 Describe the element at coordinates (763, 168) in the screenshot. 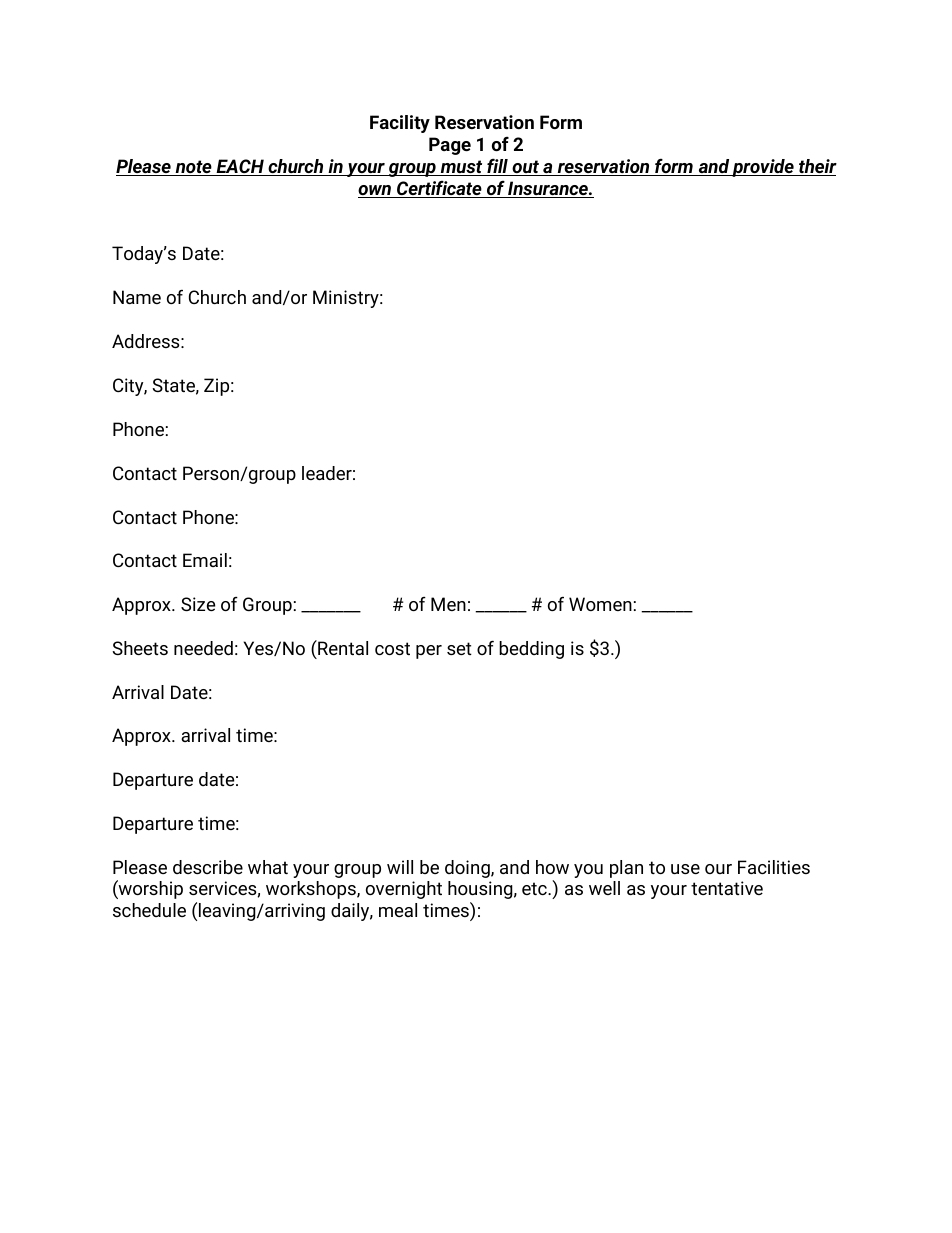

I see `provide` at that location.
